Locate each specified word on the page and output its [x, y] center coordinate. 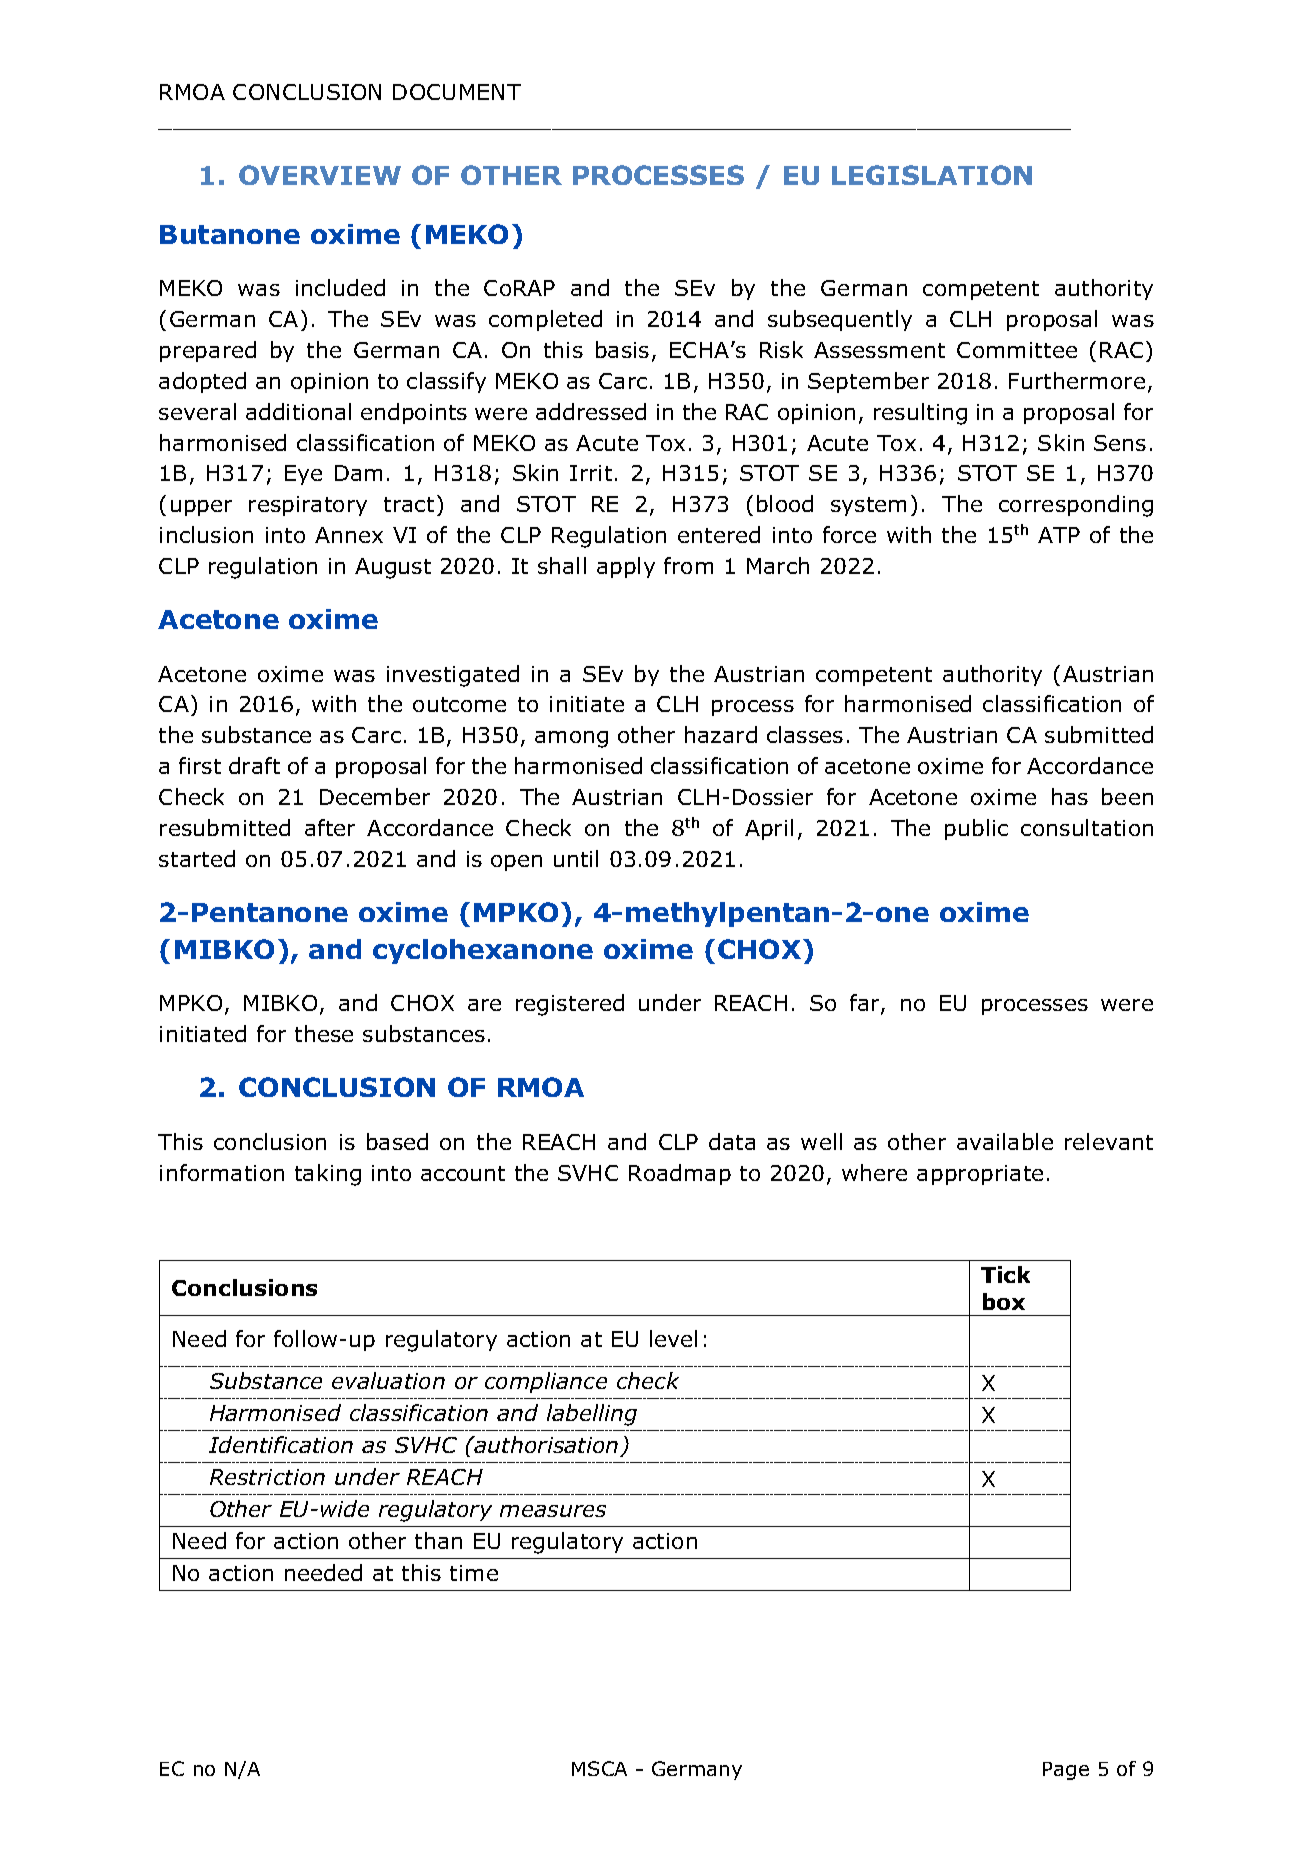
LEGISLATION [932, 175]
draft [254, 765]
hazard [721, 734]
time [474, 1573]
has [1070, 796]
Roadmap [680, 1174]
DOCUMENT [457, 92]
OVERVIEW [320, 175]
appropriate [980, 1175]
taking [328, 1175]
